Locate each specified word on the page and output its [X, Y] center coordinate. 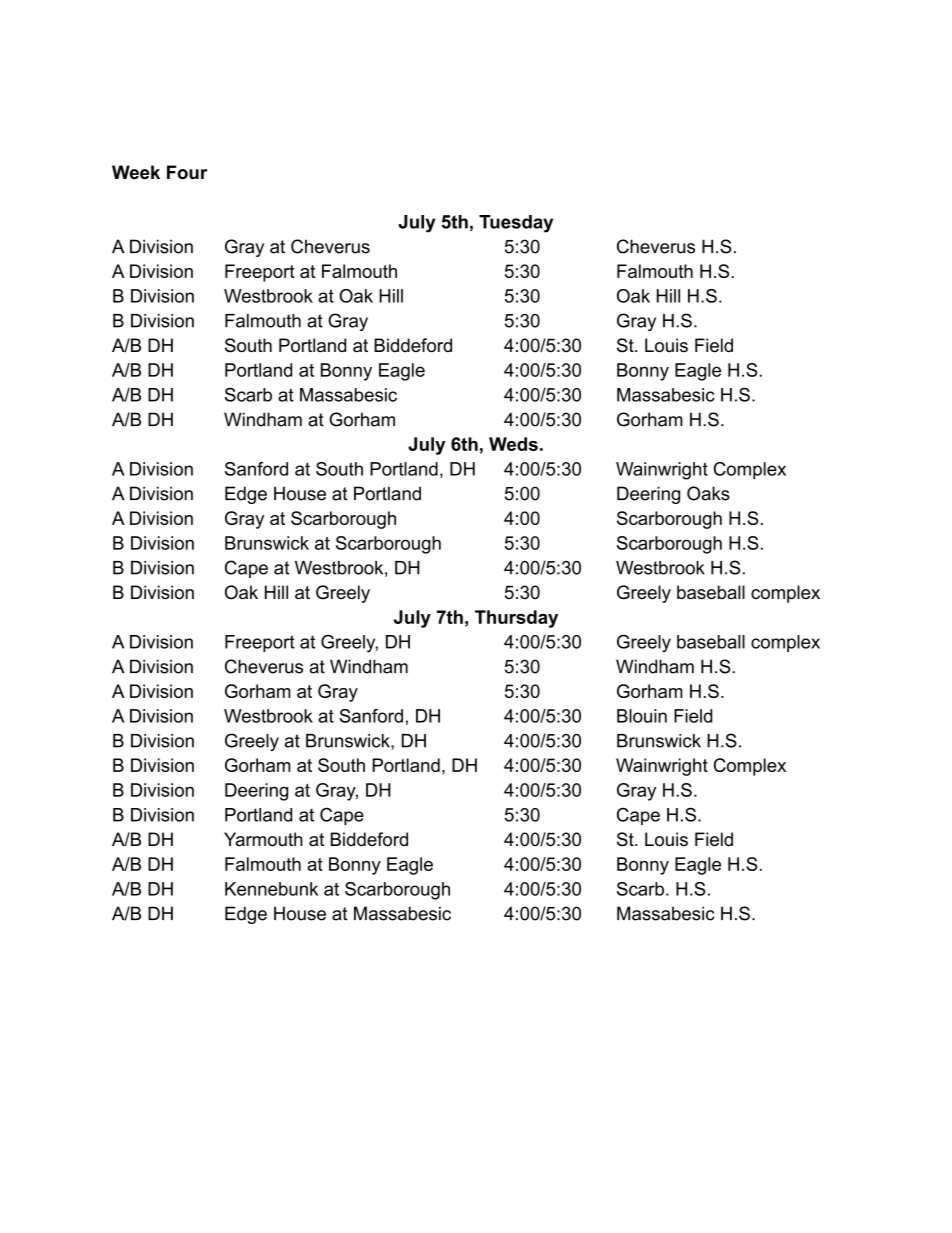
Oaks [708, 493]
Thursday [516, 619]
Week [136, 172]
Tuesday [516, 224]
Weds [513, 444]
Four [187, 172]
